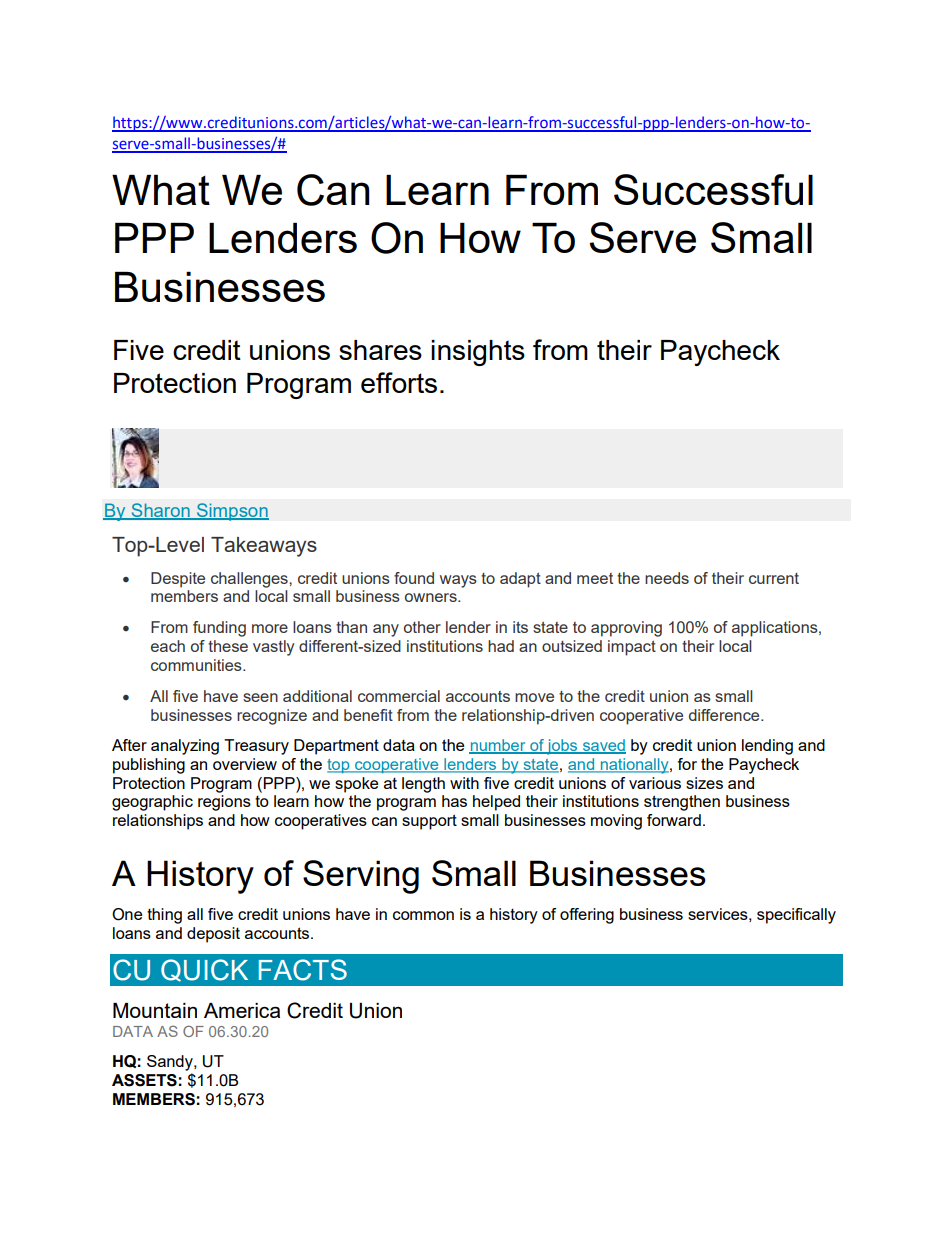 The width and height of the screenshot is (952, 1233). I want to click on had, so click(501, 646).
